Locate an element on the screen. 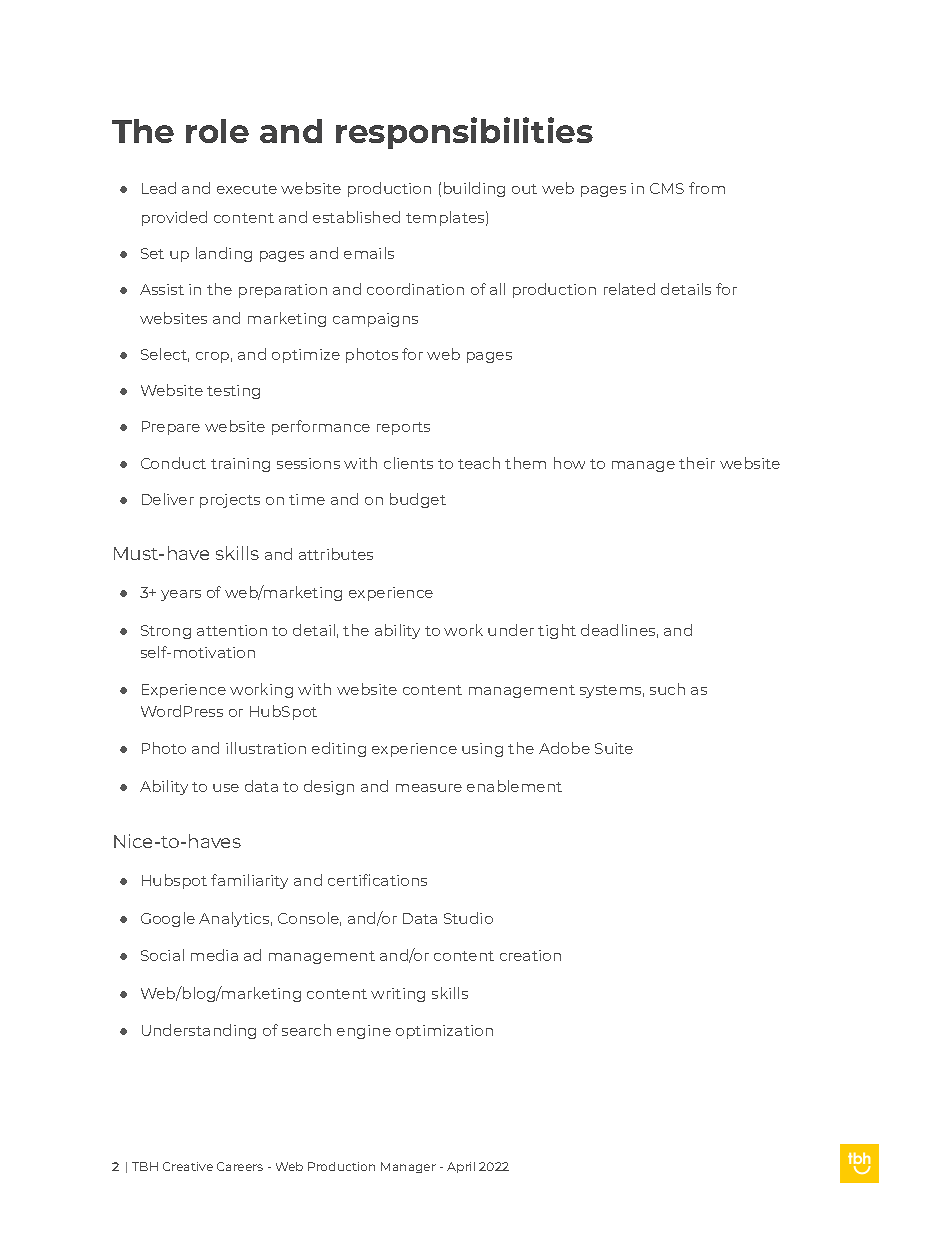  creation is located at coordinates (530, 955).
